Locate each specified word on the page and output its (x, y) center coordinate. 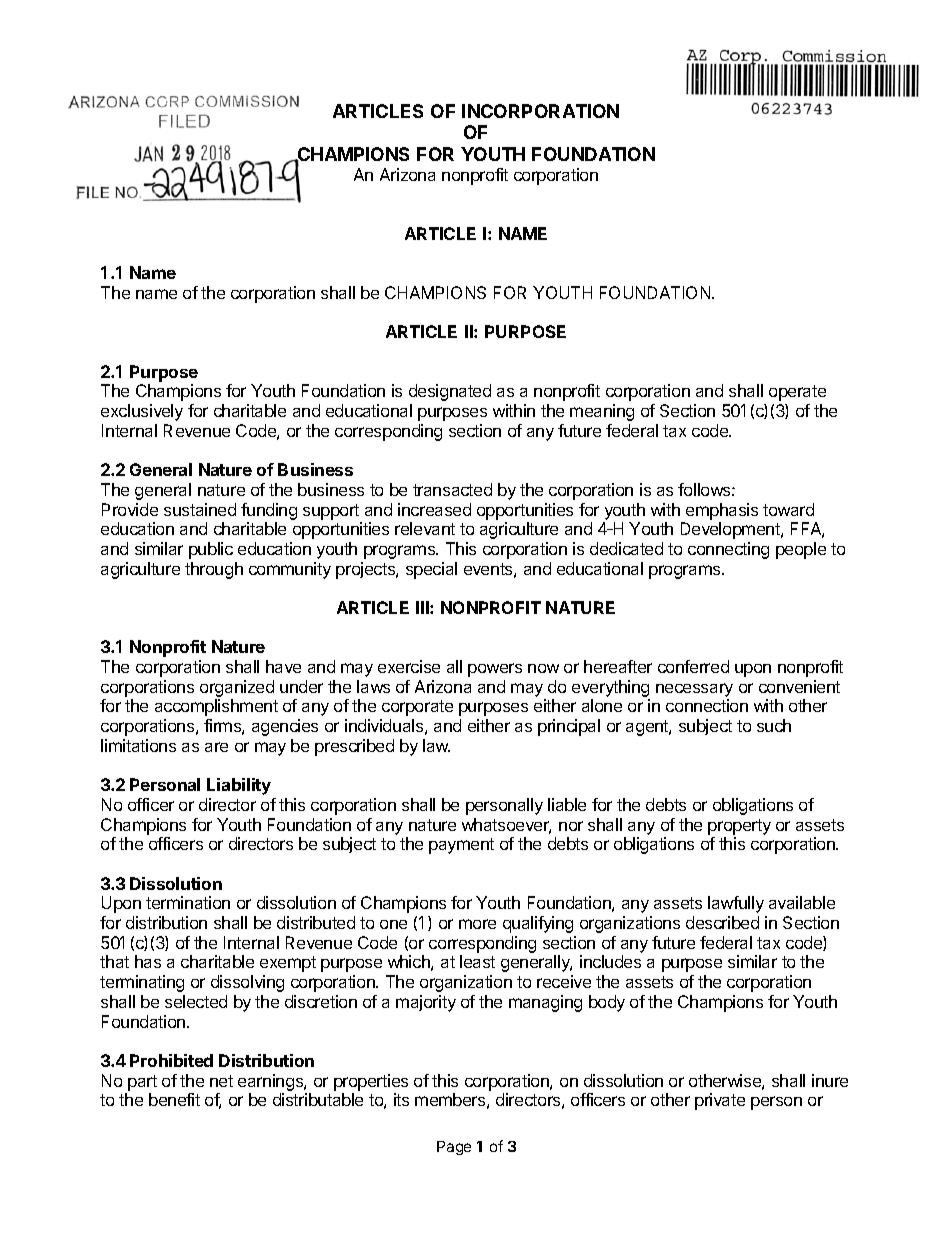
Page (454, 1148)
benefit (174, 1099)
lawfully (736, 904)
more (477, 924)
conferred (693, 666)
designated (450, 392)
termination (188, 902)
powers (495, 670)
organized (237, 690)
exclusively (142, 412)
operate (797, 393)
